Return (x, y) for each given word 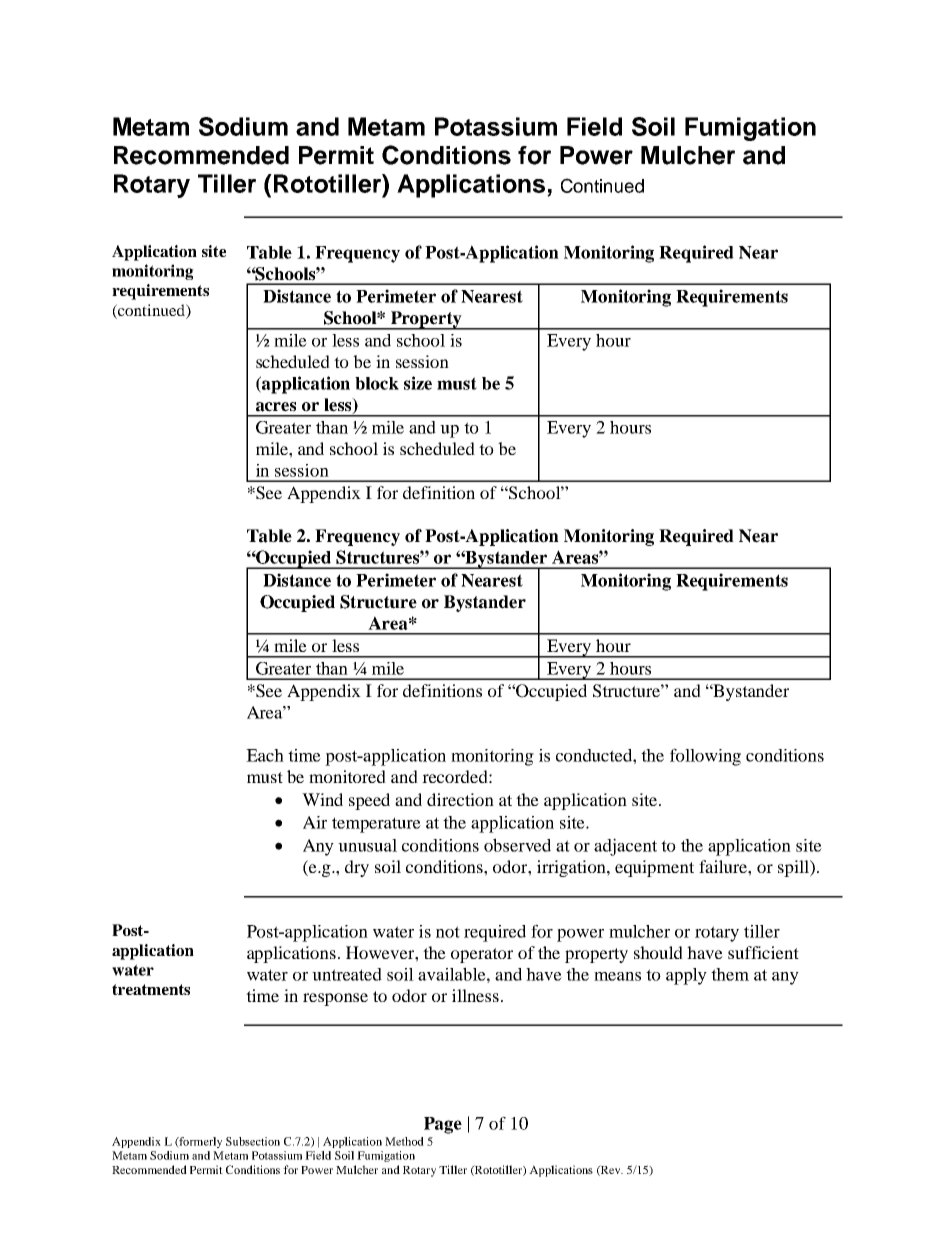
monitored (347, 776)
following (705, 757)
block (377, 383)
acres (276, 407)
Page (443, 1125)
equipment (654, 868)
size (418, 383)
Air (315, 822)
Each (265, 755)
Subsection (253, 1141)
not (448, 932)
